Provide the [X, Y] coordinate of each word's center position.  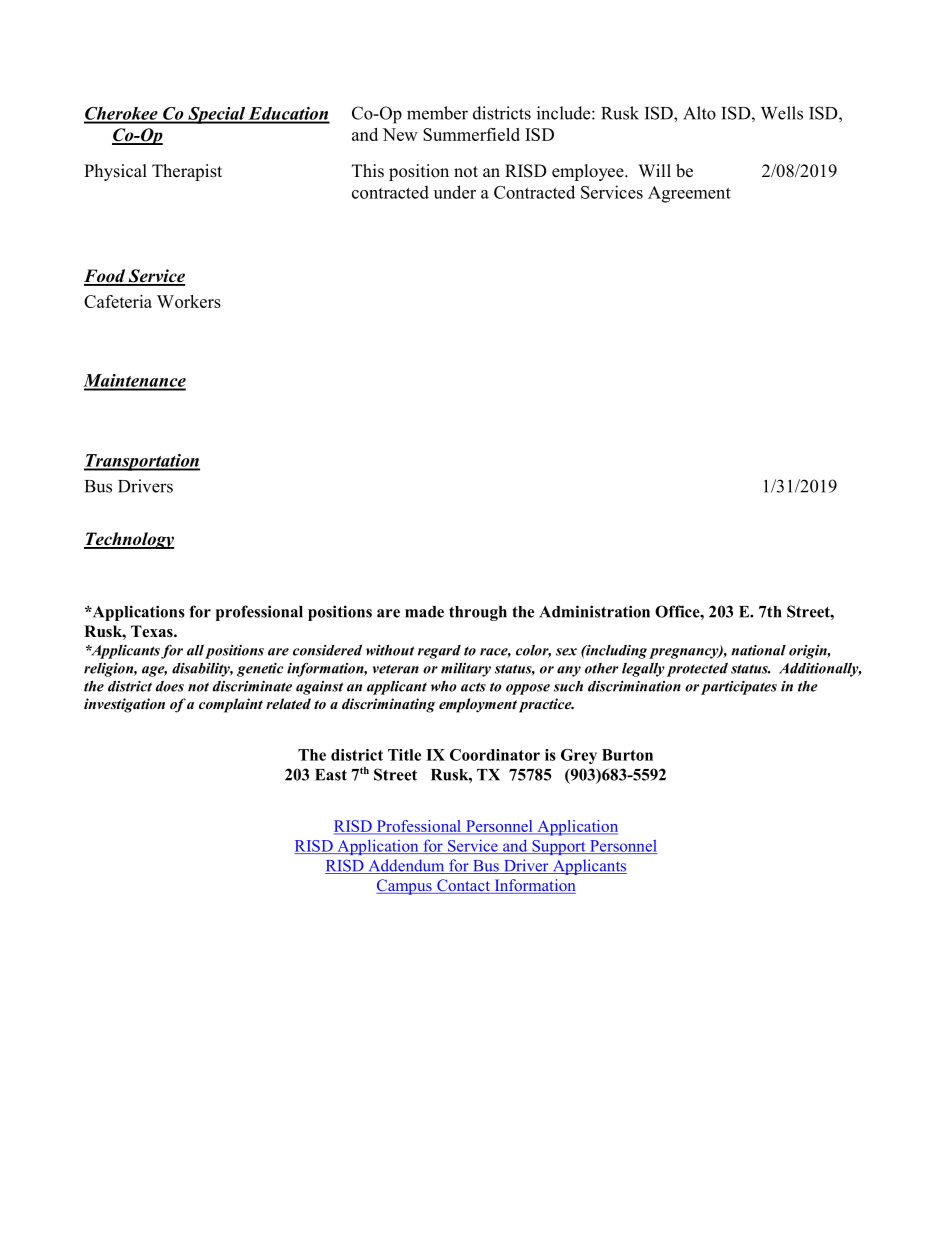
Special [216, 115]
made [424, 612]
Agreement [689, 194]
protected [697, 670]
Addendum [406, 866]
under [455, 192]
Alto [699, 113]
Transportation [142, 462]
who [444, 686]
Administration [594, 611]
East [331, 775]
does [170, 686]
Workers [189, 301]
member [437, 113]
